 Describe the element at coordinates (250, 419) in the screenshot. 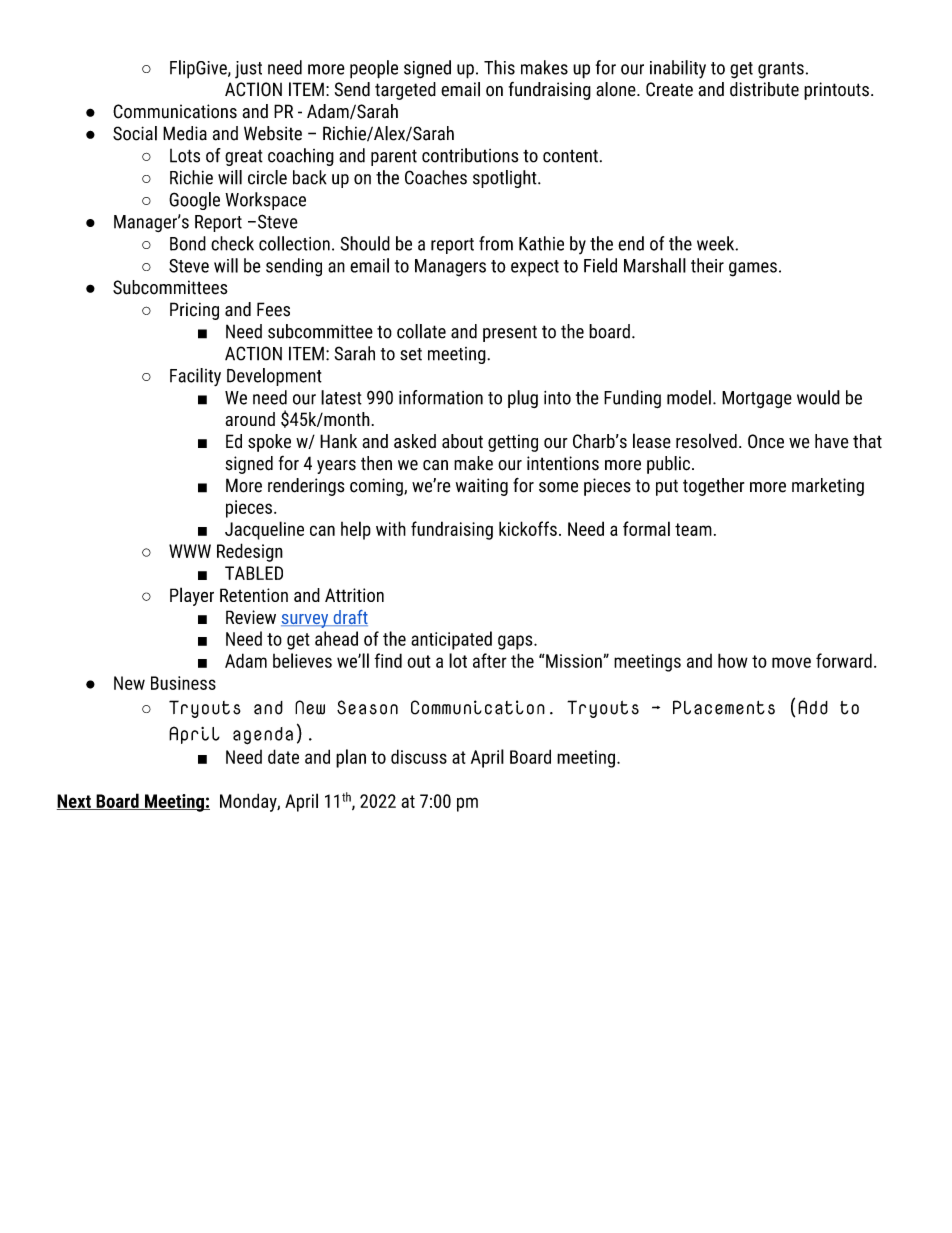

I see `around` at that location.
